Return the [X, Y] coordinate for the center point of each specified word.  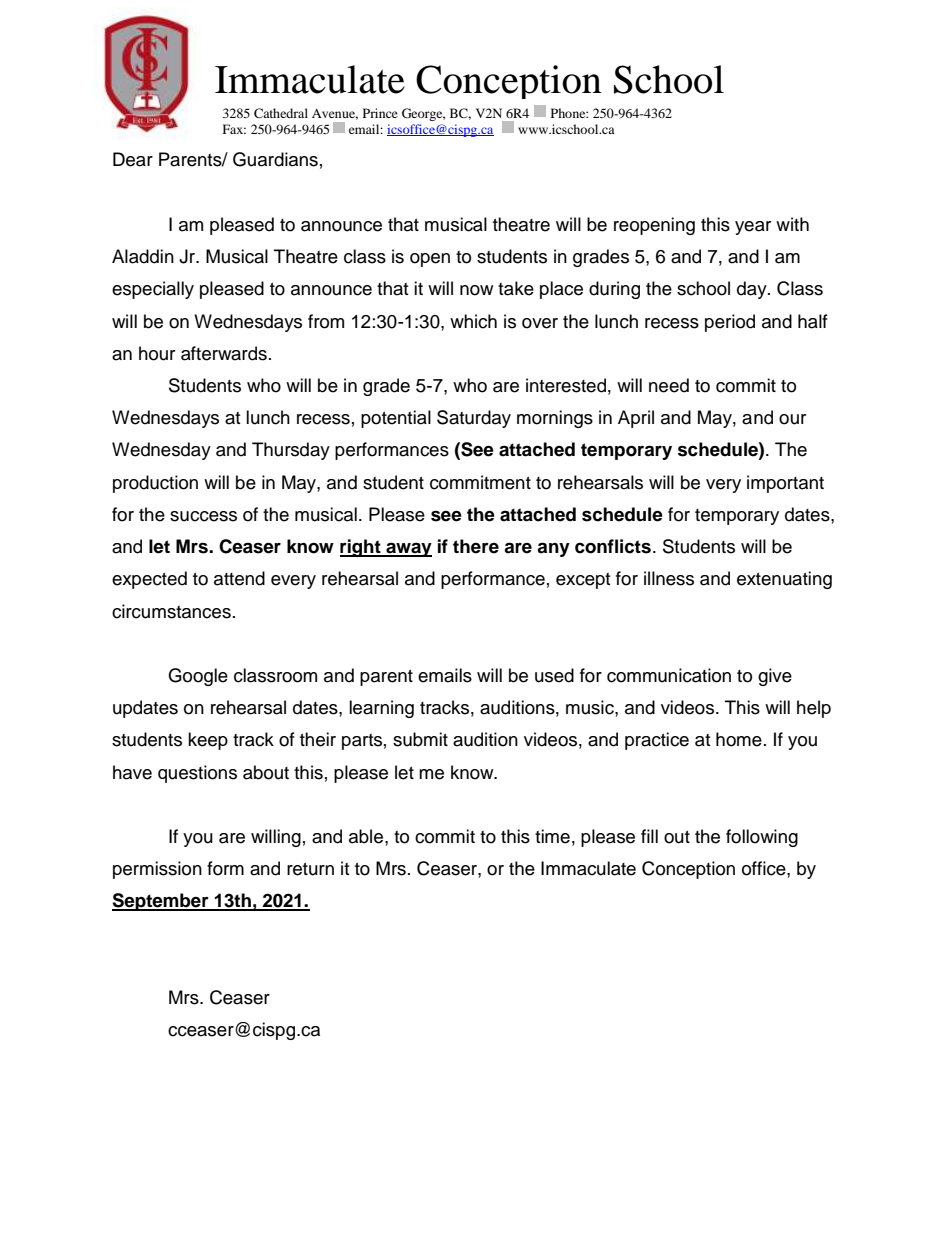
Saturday [474, 419]
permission [157, 870]
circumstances [171, 611]
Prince [380, 113]
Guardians [275, 159]
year [753, 228]
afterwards [224, 353]
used [554, 675]
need [669, 385]
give [775, 677]
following [762, 838]
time [552, 836]
